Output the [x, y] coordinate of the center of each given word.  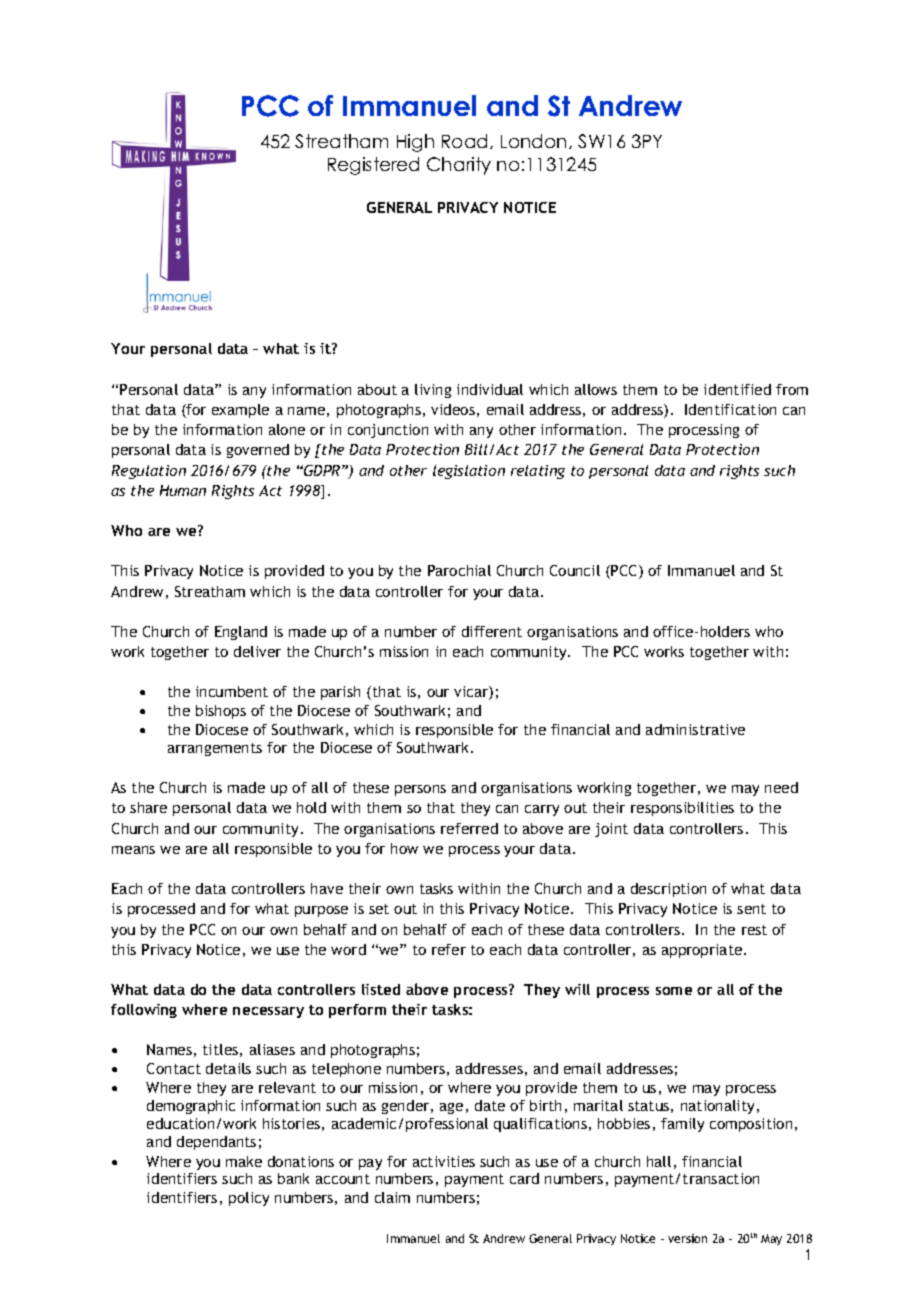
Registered [373, 166]
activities [444, 1161]
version [687, 1238]
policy [249, 1199]
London [533, 141]
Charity [459, 166]
